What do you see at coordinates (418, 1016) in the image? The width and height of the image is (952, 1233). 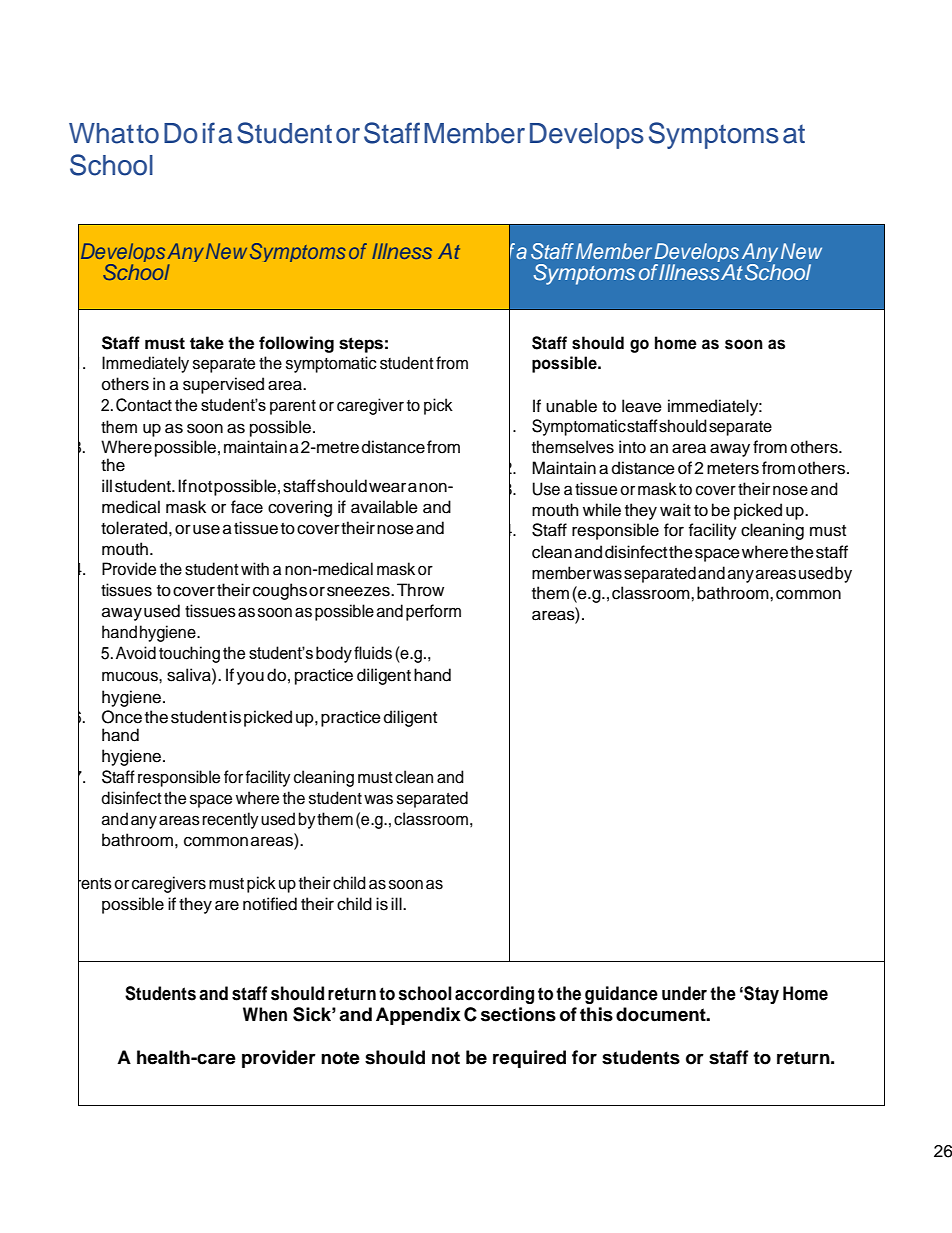 I see `Appendix` at bounding box center [418, 1016].
